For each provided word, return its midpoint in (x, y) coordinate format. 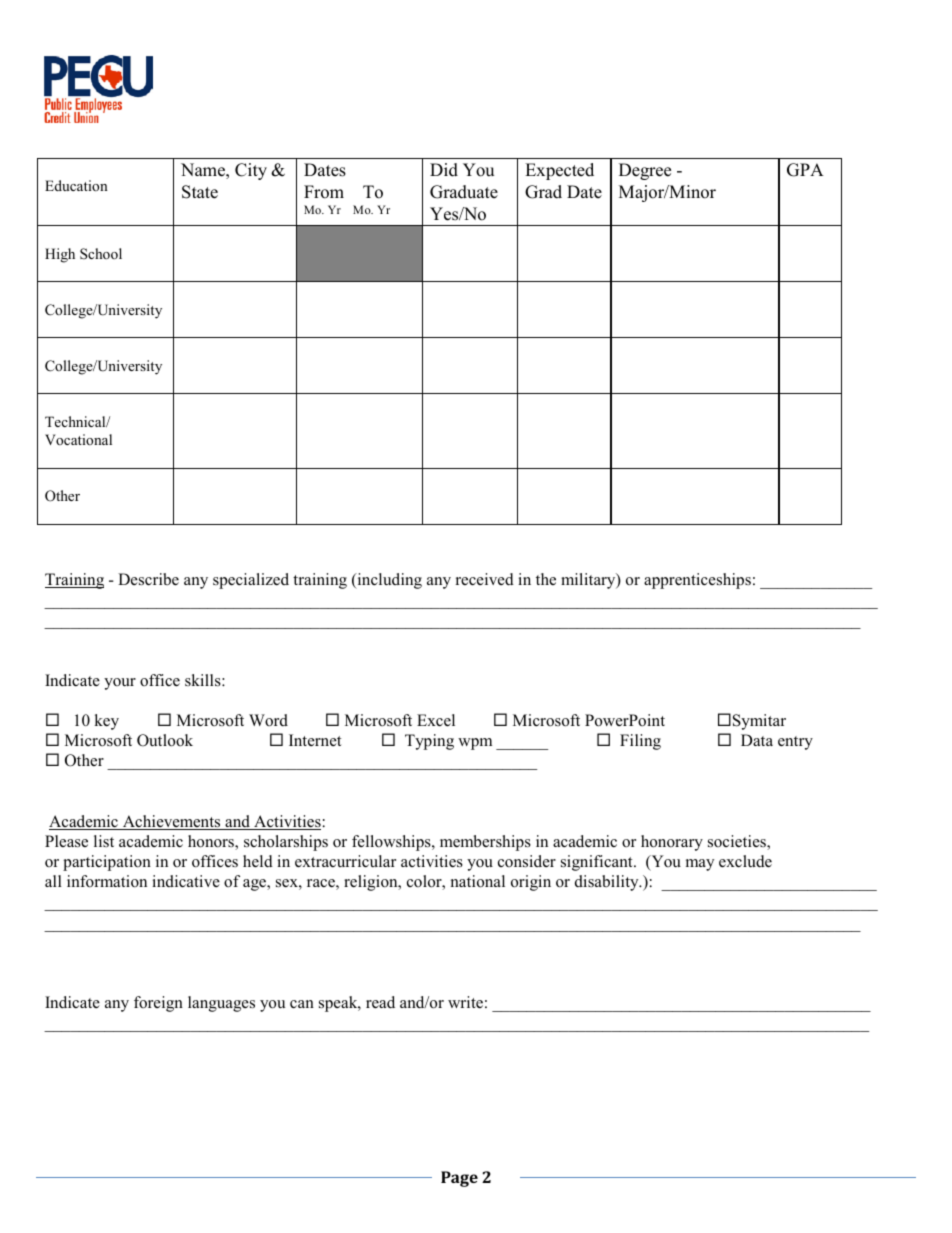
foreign (158, 1004)
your (120, 684)
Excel (436, 720)
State (200, 192)
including (388, 581)
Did (444, 170)
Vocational (78, 439)
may (700, 865)
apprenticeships (697, 581)
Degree (645, 171)
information (107, 881)
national (478, 881)
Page (459, 1179)
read (380, 1002)
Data (757, 740)
